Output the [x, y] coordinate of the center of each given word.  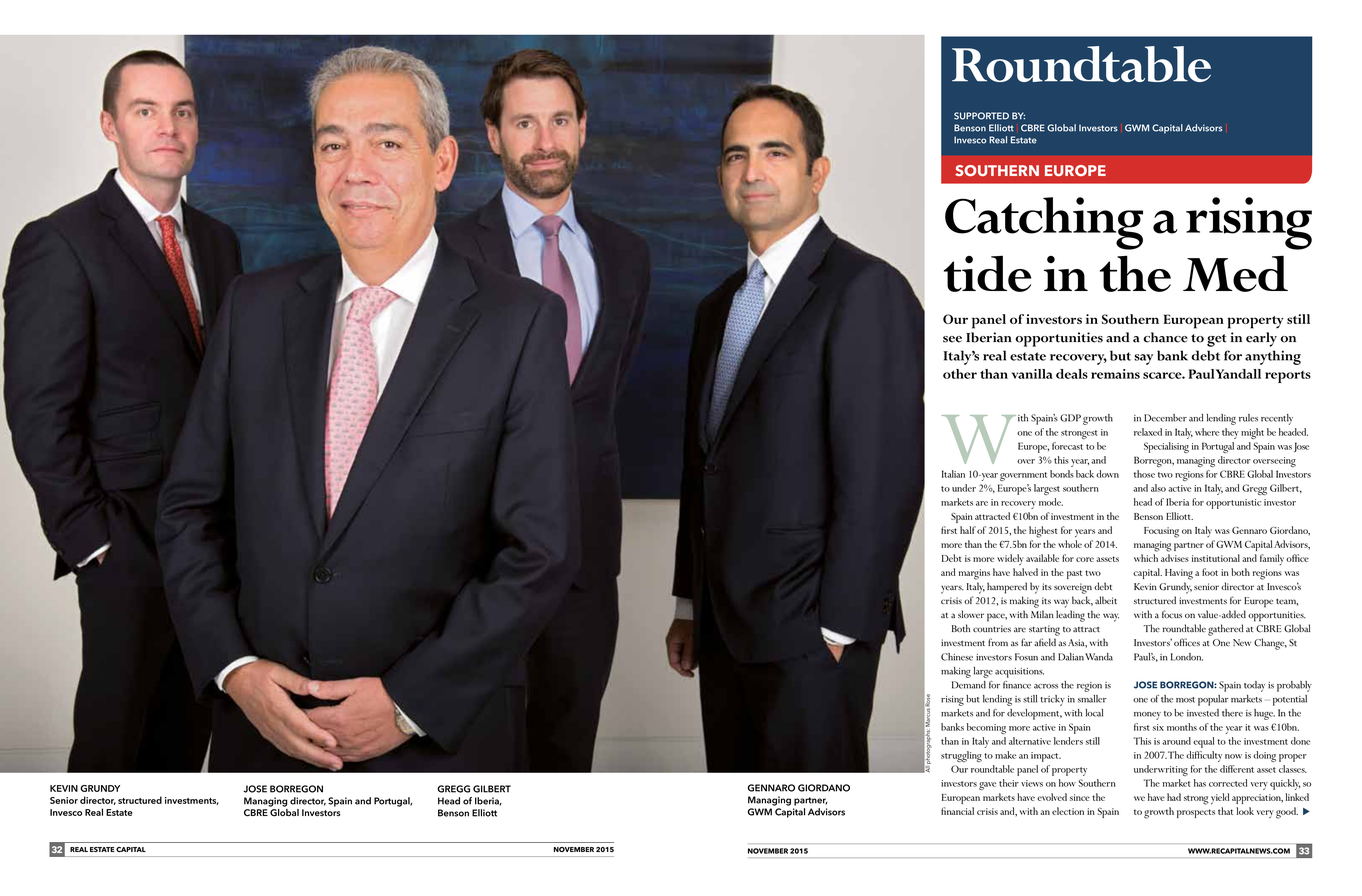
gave [987, 786]
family [1272, 559]
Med [1235, 273]
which [1146, 558]
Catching [1044, 223]
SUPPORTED [981, 116]
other [960, 374]
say [1143, 359]
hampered [1007, 588]
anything [1273, 357]
